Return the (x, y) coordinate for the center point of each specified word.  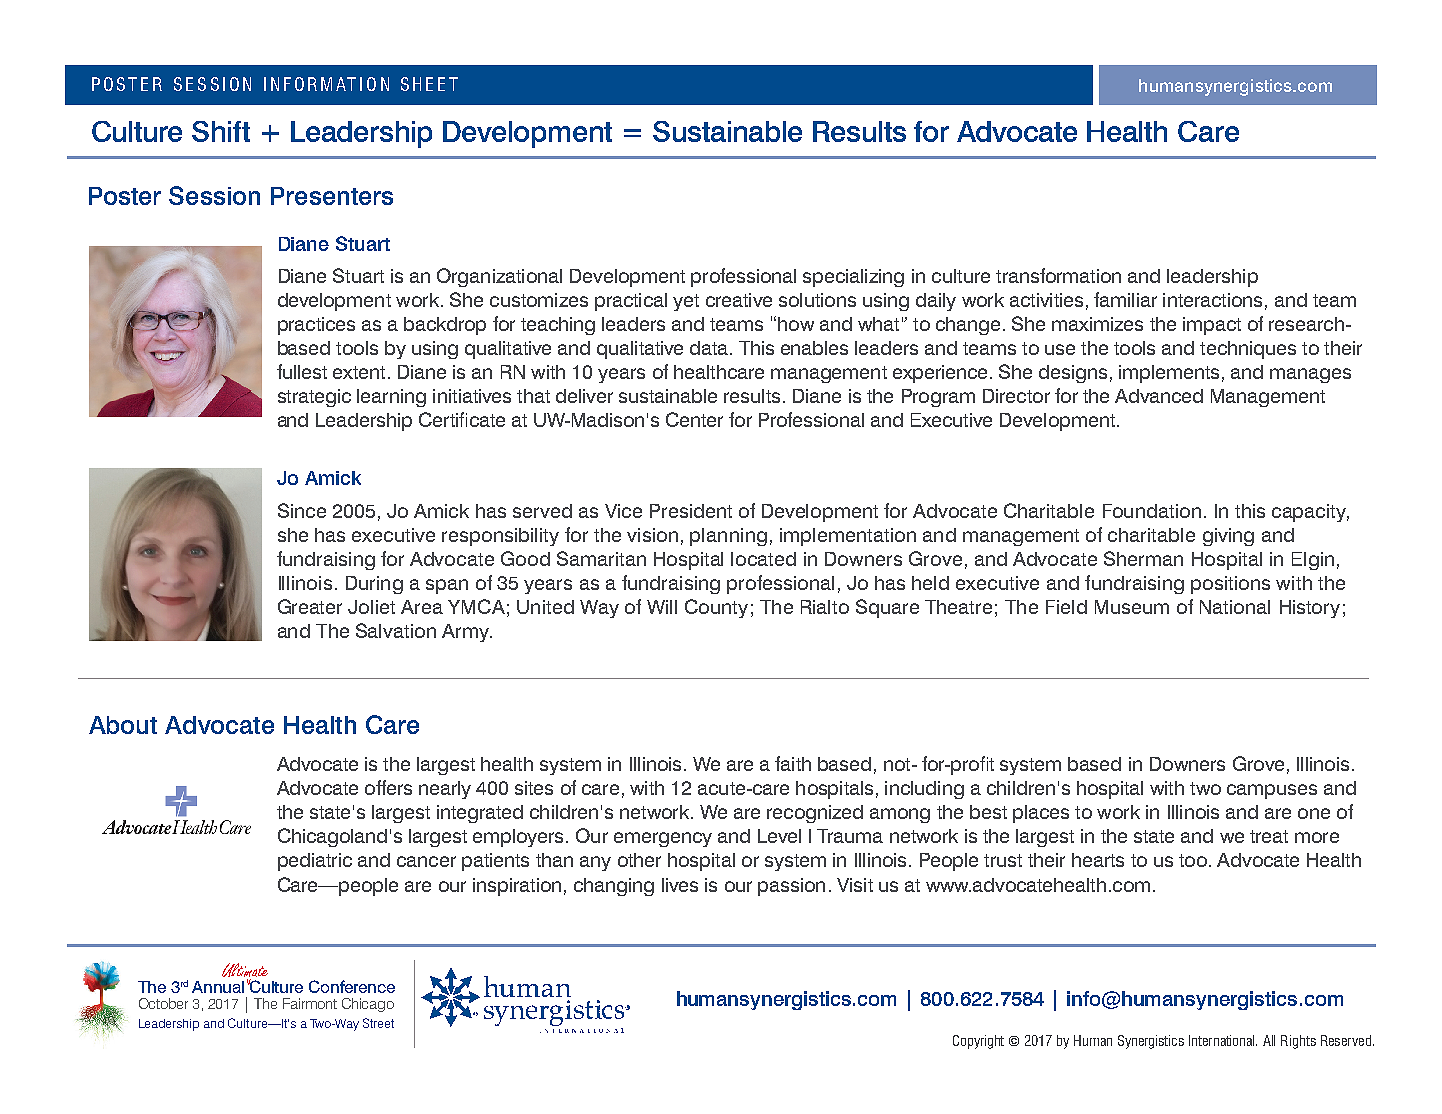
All (1269, 1040)
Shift (221, 131)
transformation (1058, 275)
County (716, 608)
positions (1230, 585)
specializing (853, 278)
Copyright (978, 1042)
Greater (310, 606)
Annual (218, 987)
